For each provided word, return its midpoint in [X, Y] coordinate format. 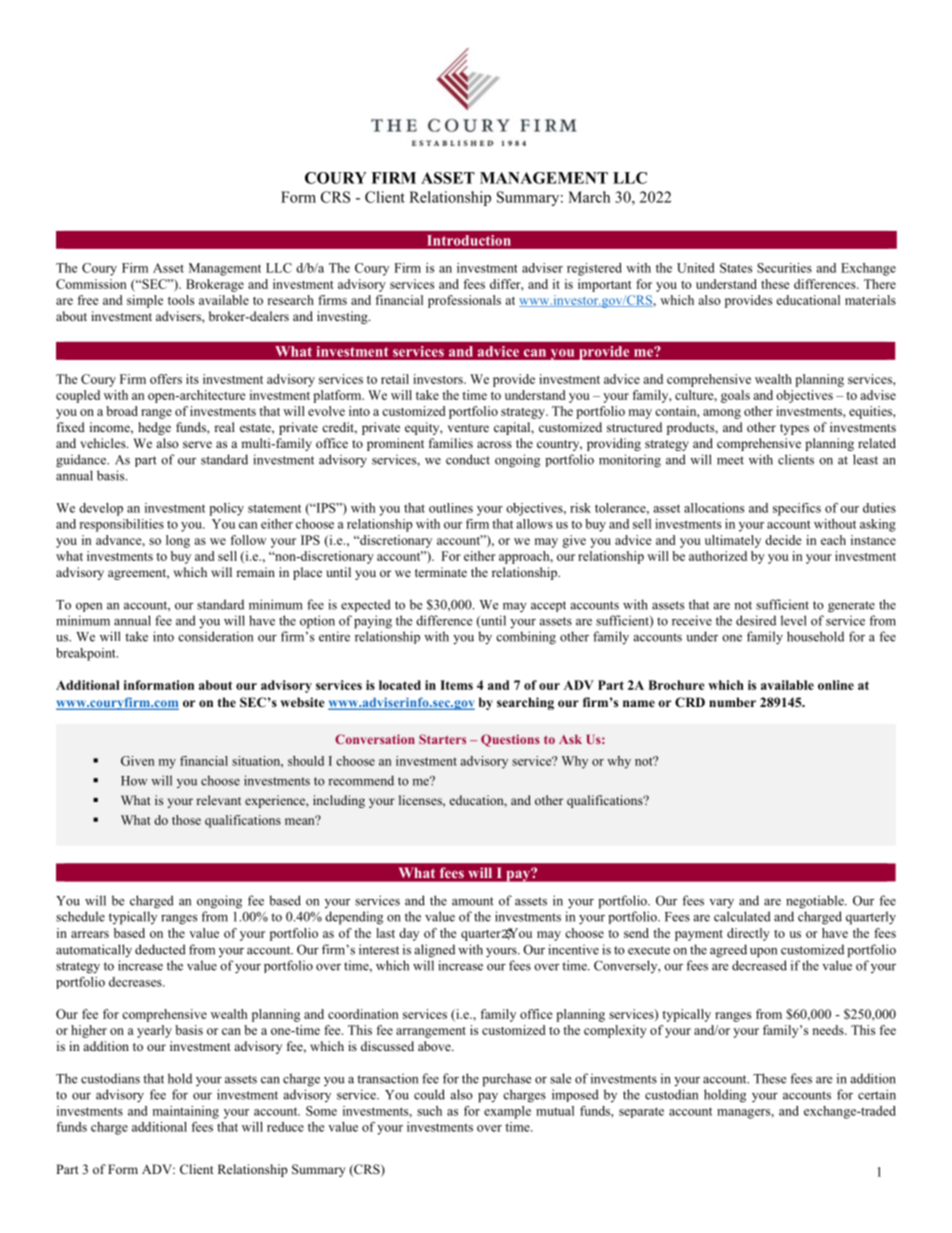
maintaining [186, 1112]
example [507, 1112]
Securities [784, 268]
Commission [91, 284]
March [589, 197]
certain [877, 1094]
